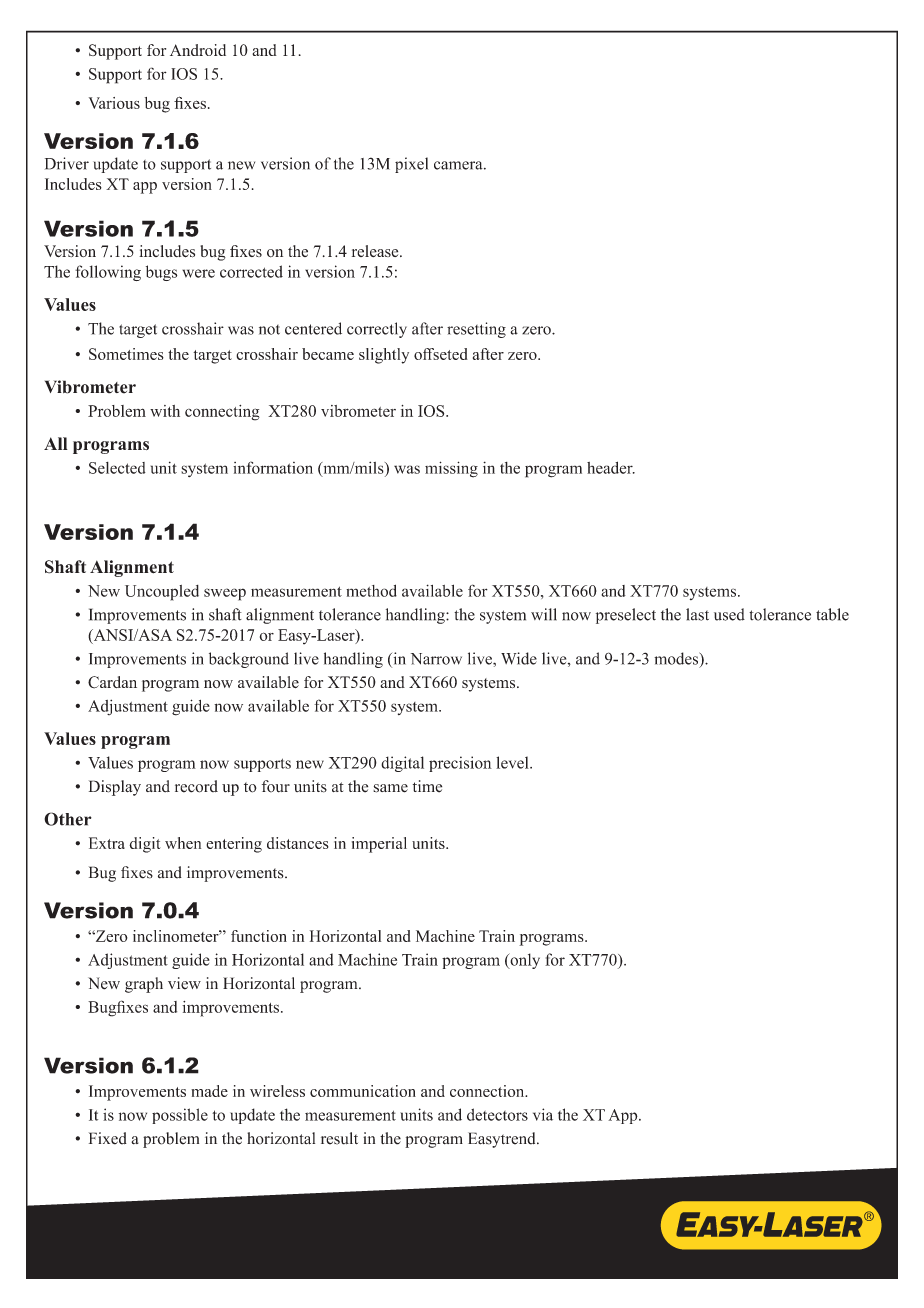  I want to click on precision, so click(460, 764).
